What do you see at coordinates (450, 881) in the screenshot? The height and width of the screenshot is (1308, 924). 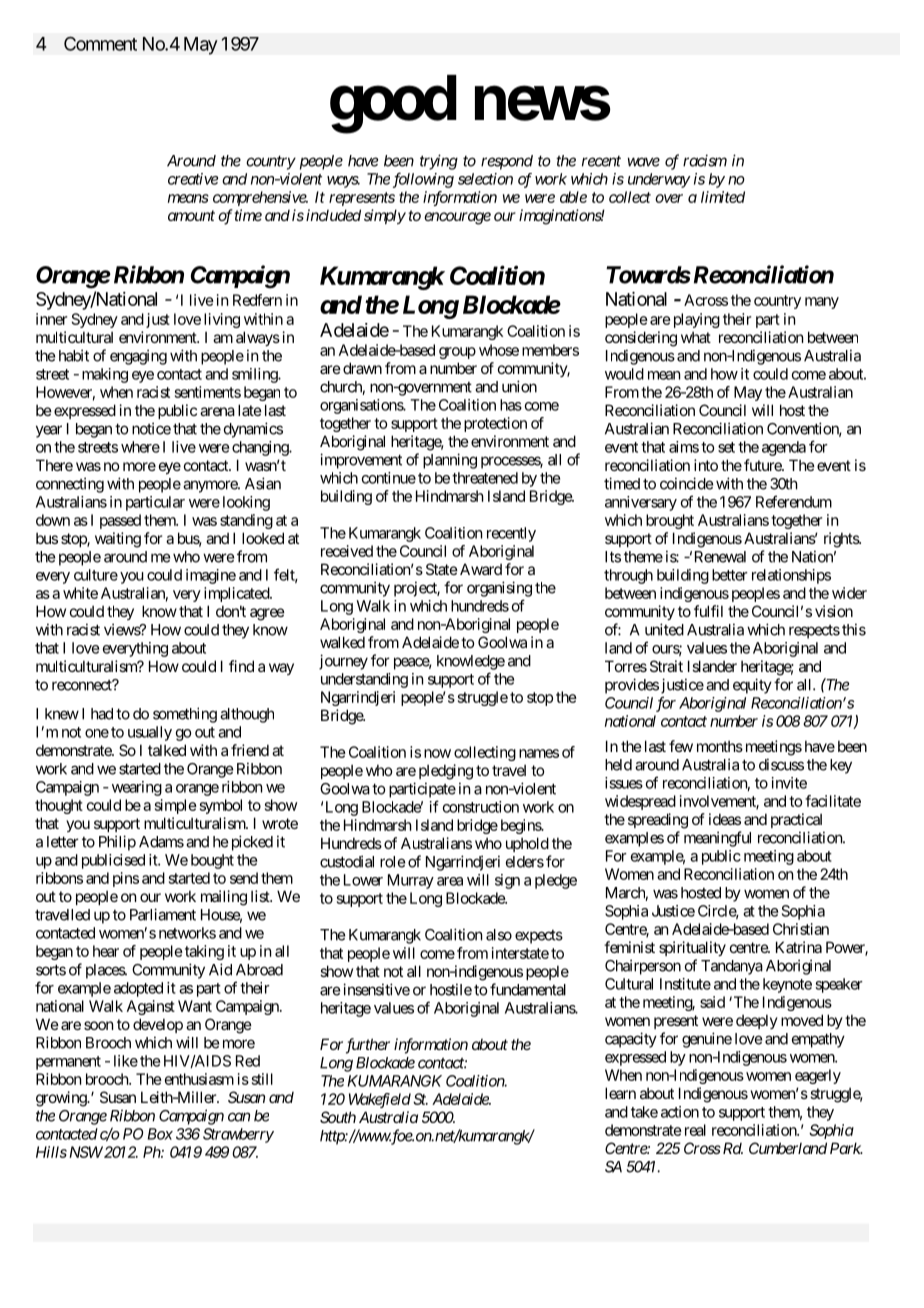 I see `area` at bounding box center [450, 881].
